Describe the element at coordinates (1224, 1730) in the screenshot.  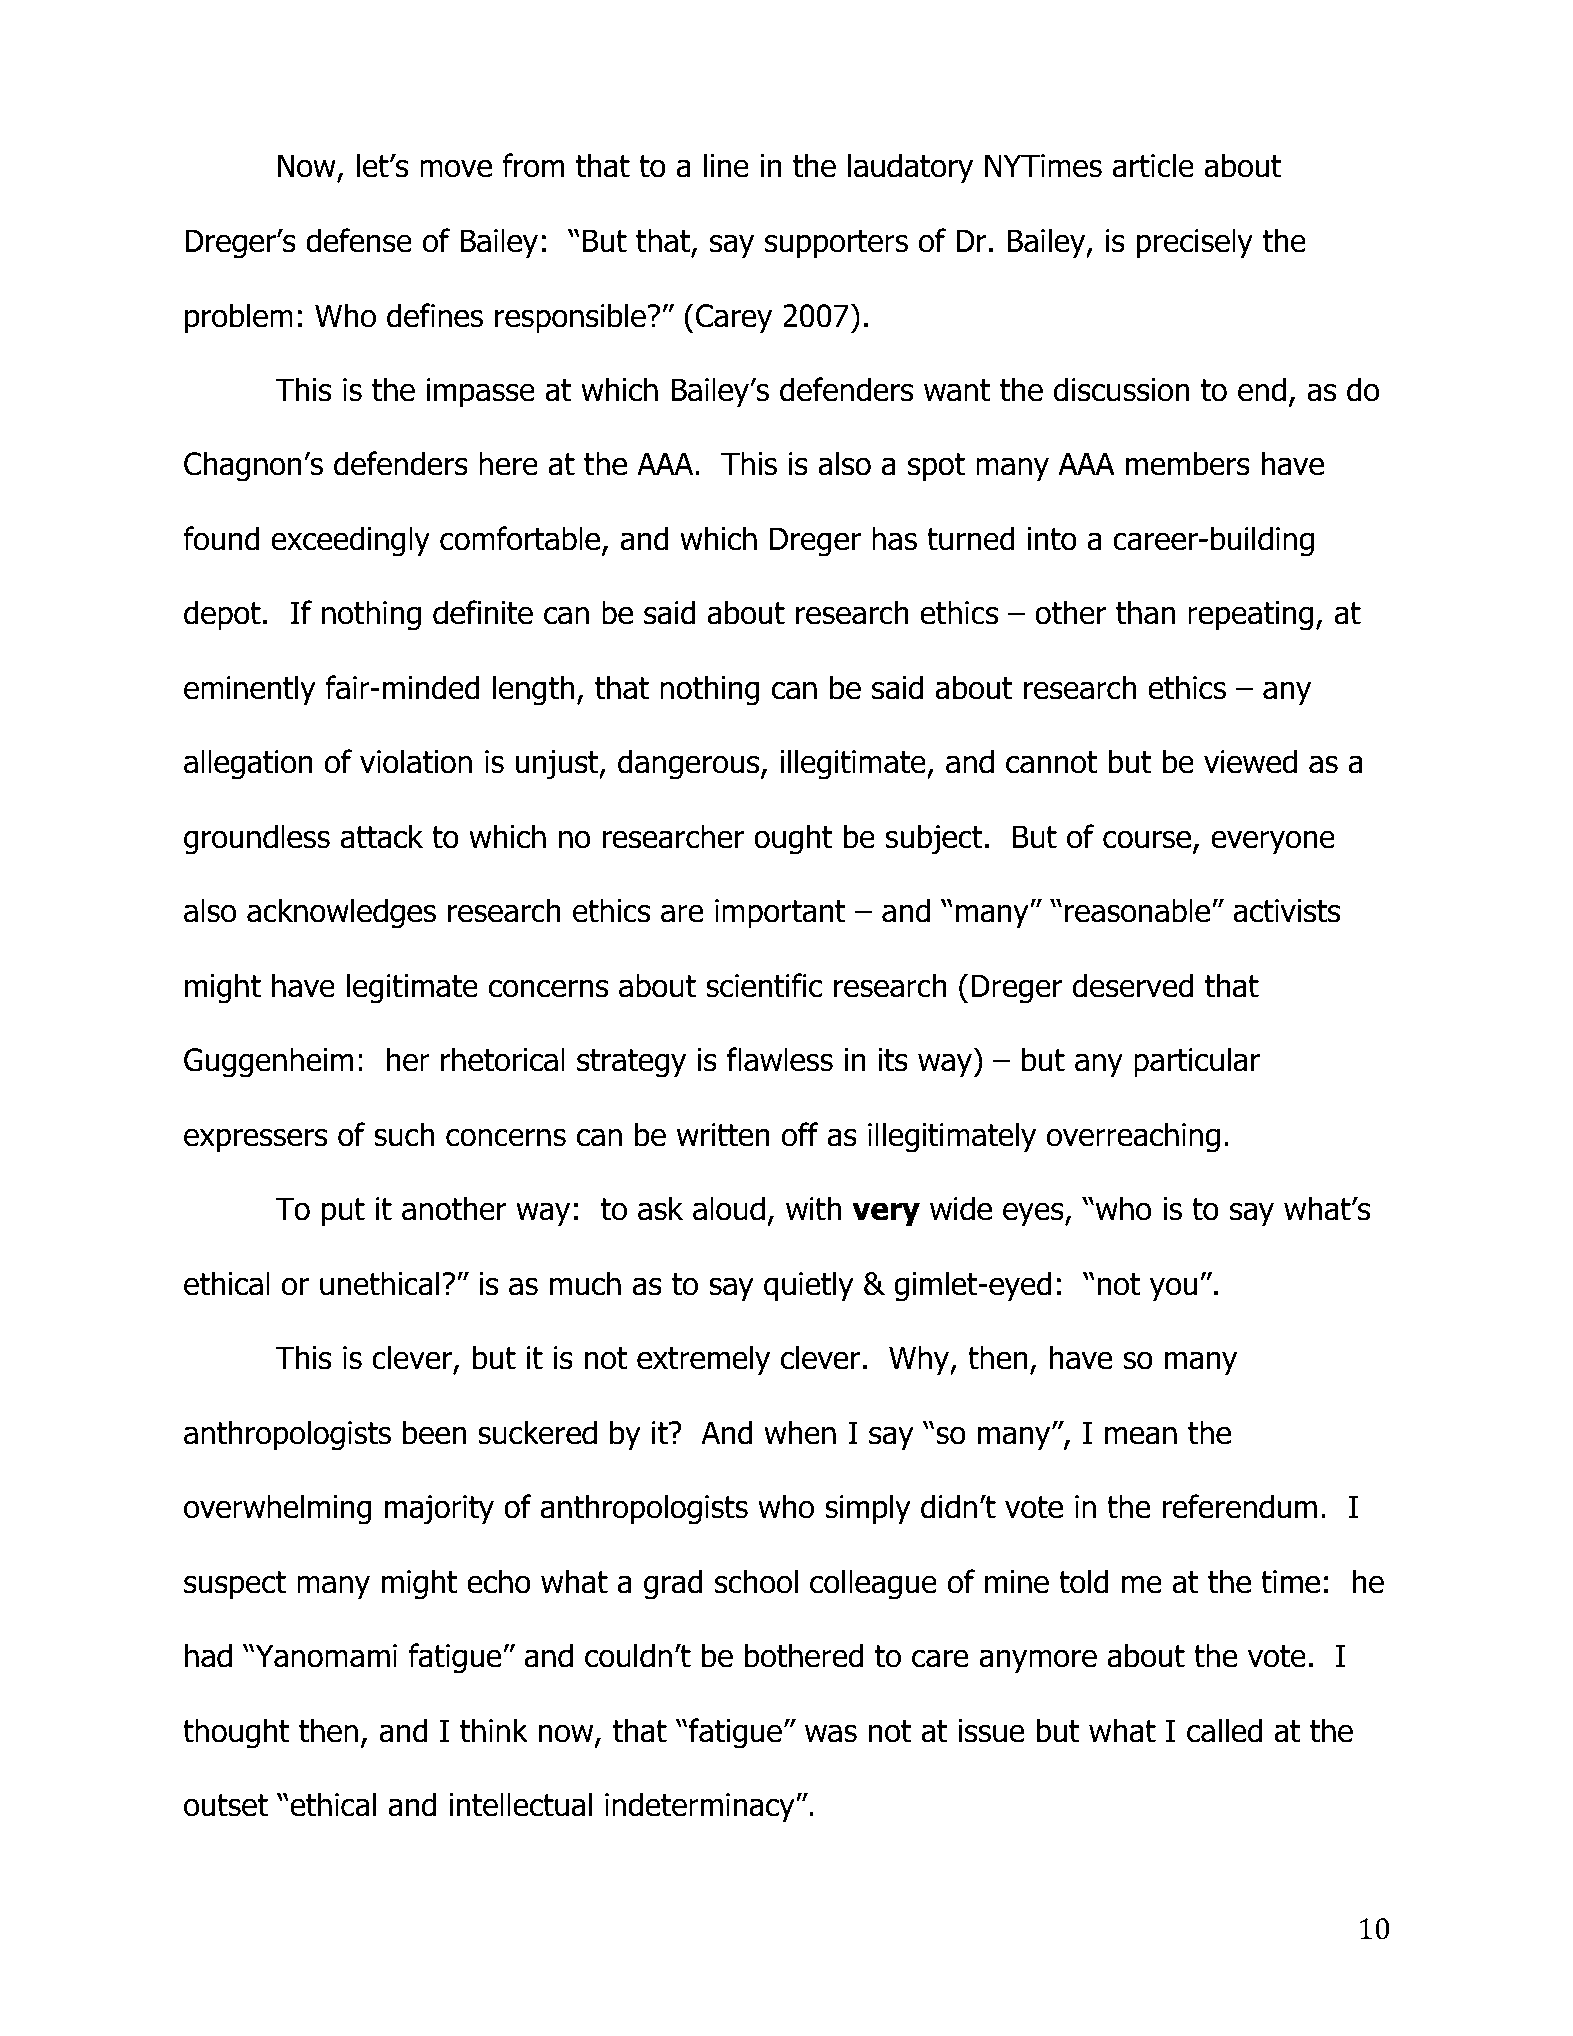
I see `called` at that location.
